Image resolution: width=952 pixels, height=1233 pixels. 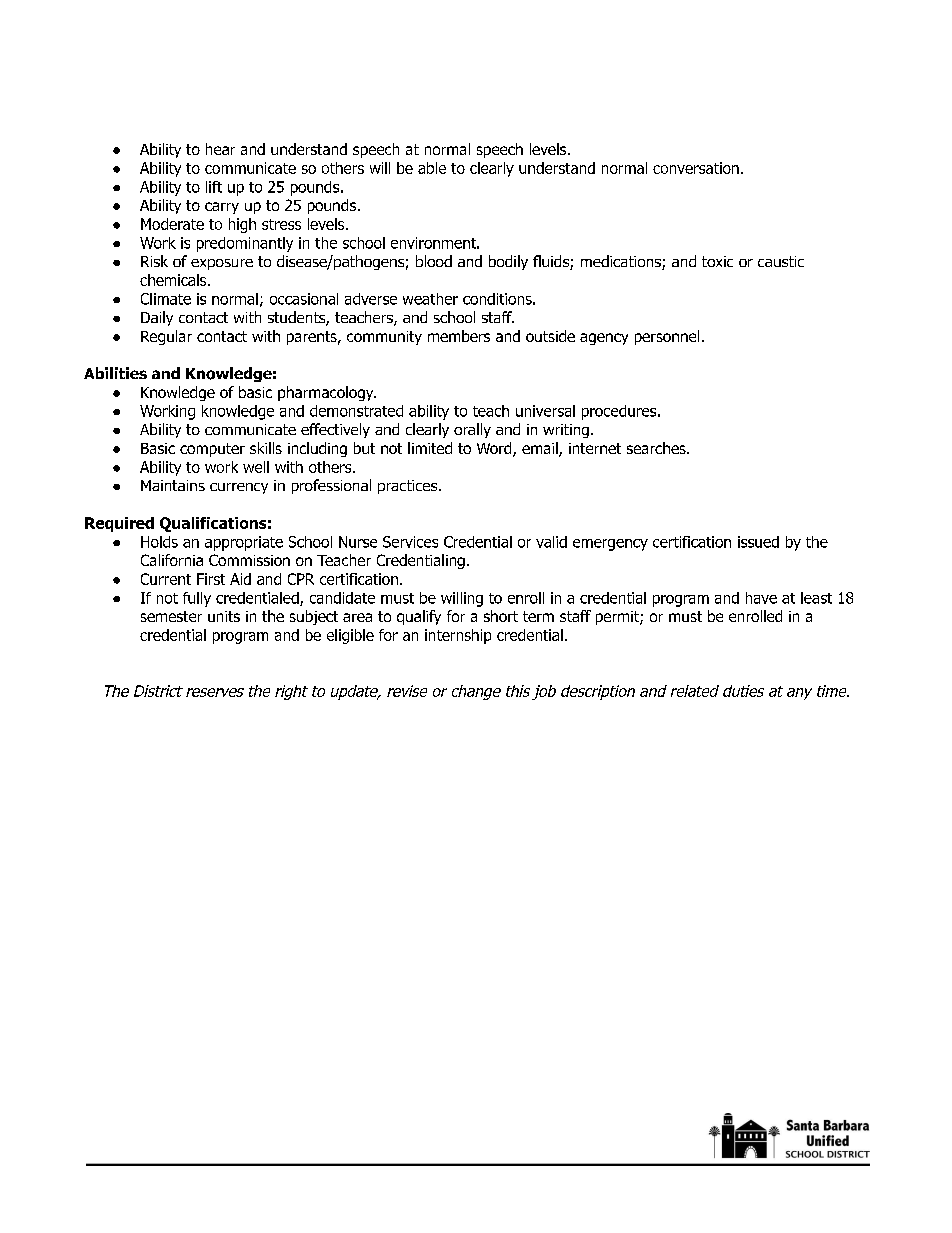 I want to click on hear, so click(x=220, y=149).
